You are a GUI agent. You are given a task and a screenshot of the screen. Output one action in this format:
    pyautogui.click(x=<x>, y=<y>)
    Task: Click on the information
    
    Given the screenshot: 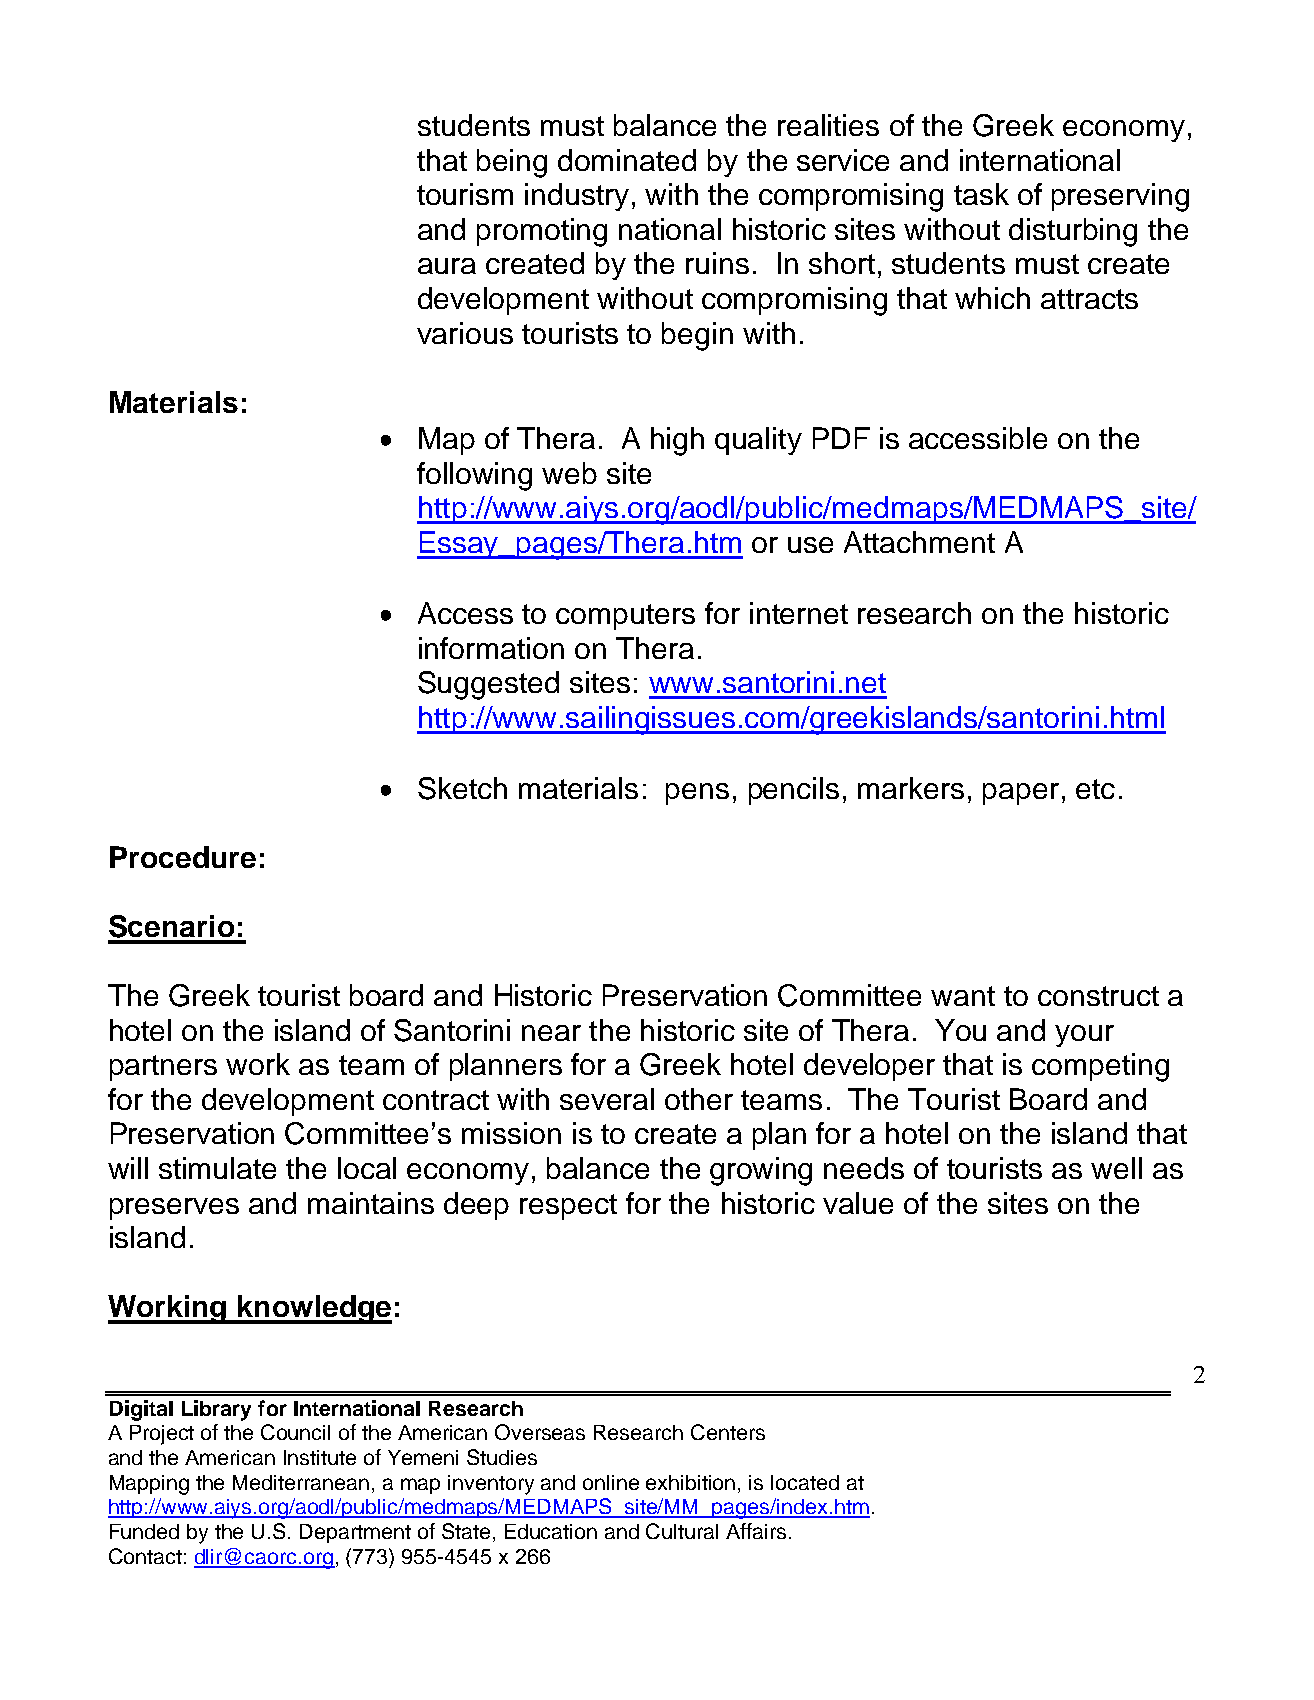 What is the action you would take?
    pyautogui.click(x=491, y=648)
